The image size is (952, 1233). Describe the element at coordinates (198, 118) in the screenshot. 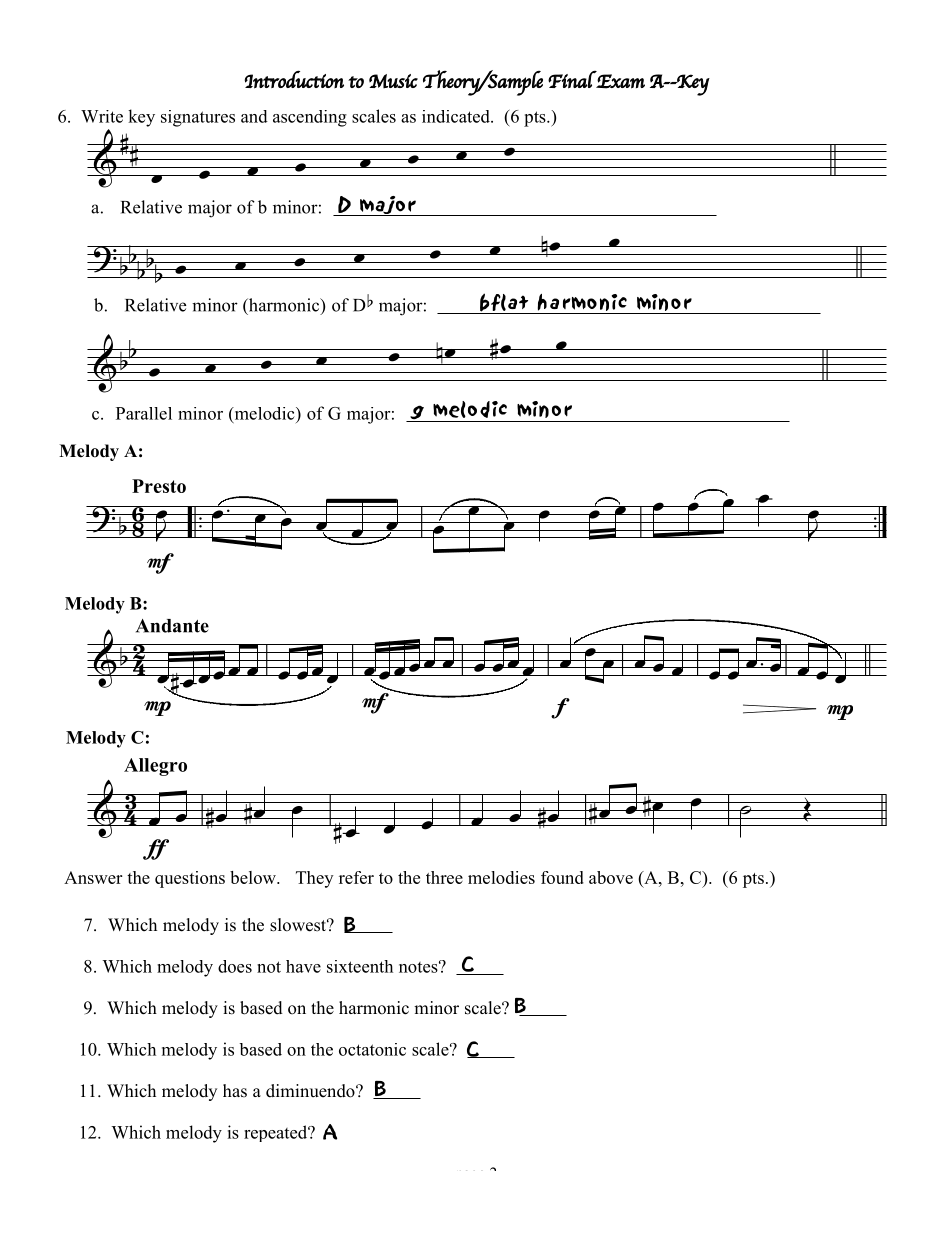

I see `signatures` at that location.
